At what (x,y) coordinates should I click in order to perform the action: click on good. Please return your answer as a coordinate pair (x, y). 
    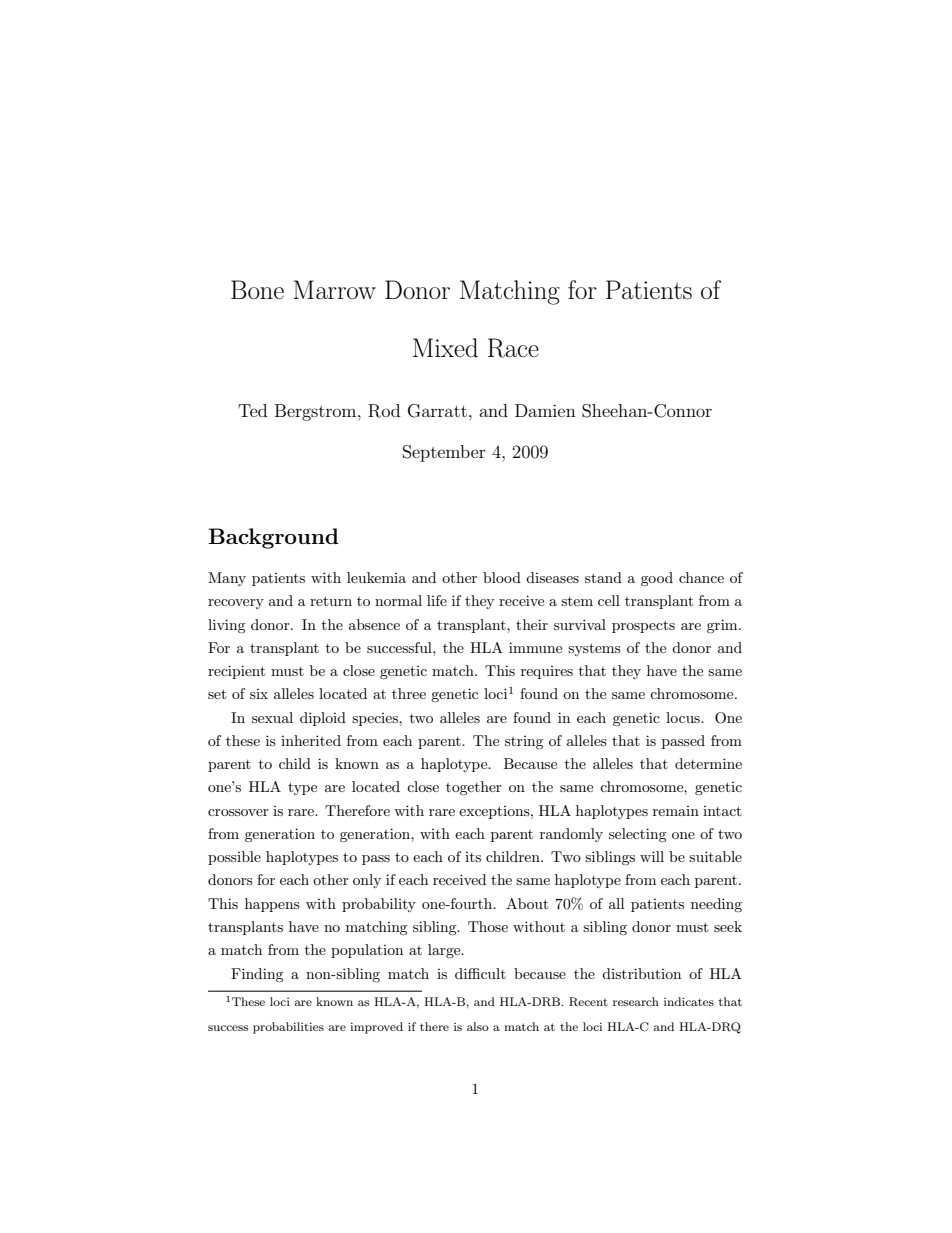
    Looking at the image, I should click on (657, 579).
